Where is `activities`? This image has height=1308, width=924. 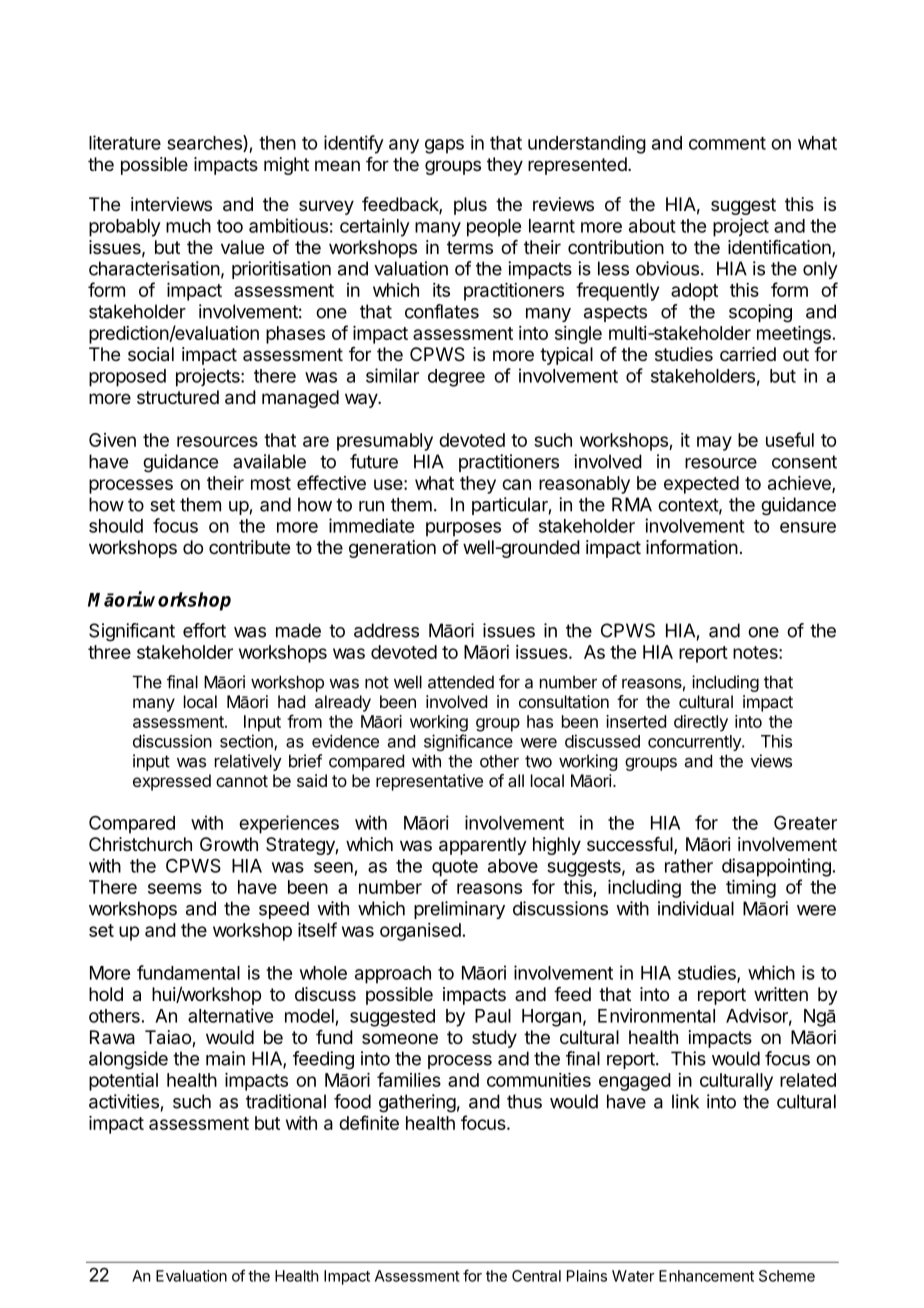 activities is located at coordinates (124, 1101).
